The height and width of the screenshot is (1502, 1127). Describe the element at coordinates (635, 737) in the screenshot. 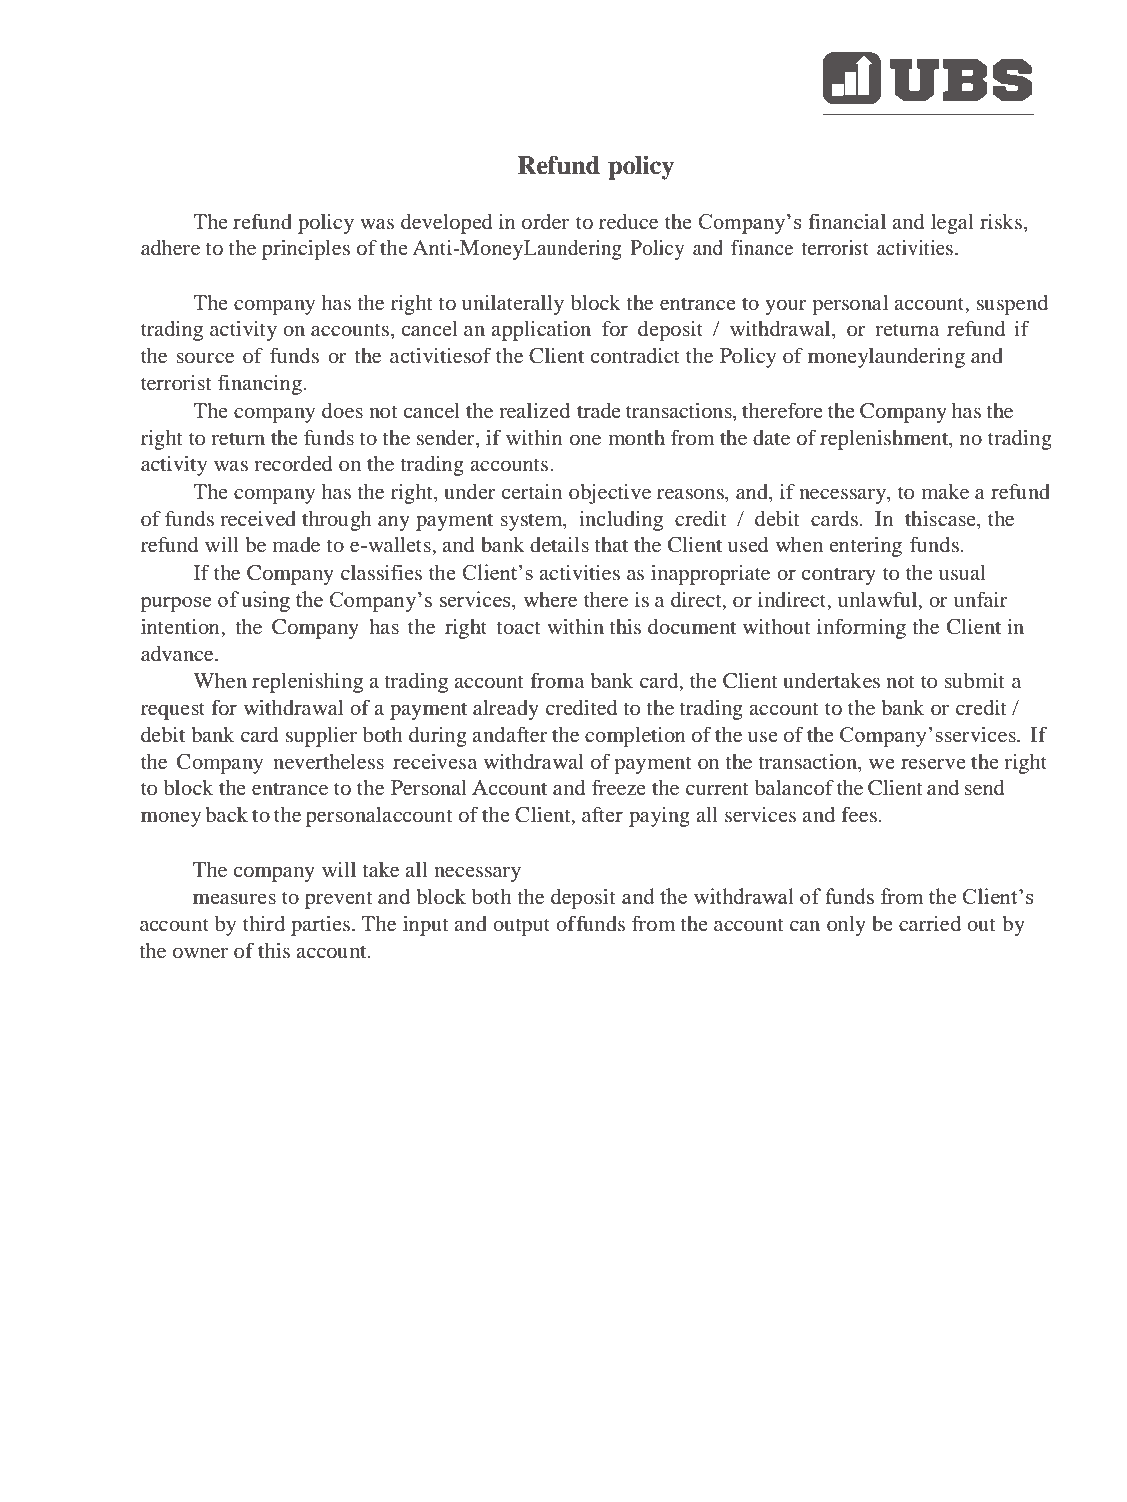

I see `completion` at that location.
